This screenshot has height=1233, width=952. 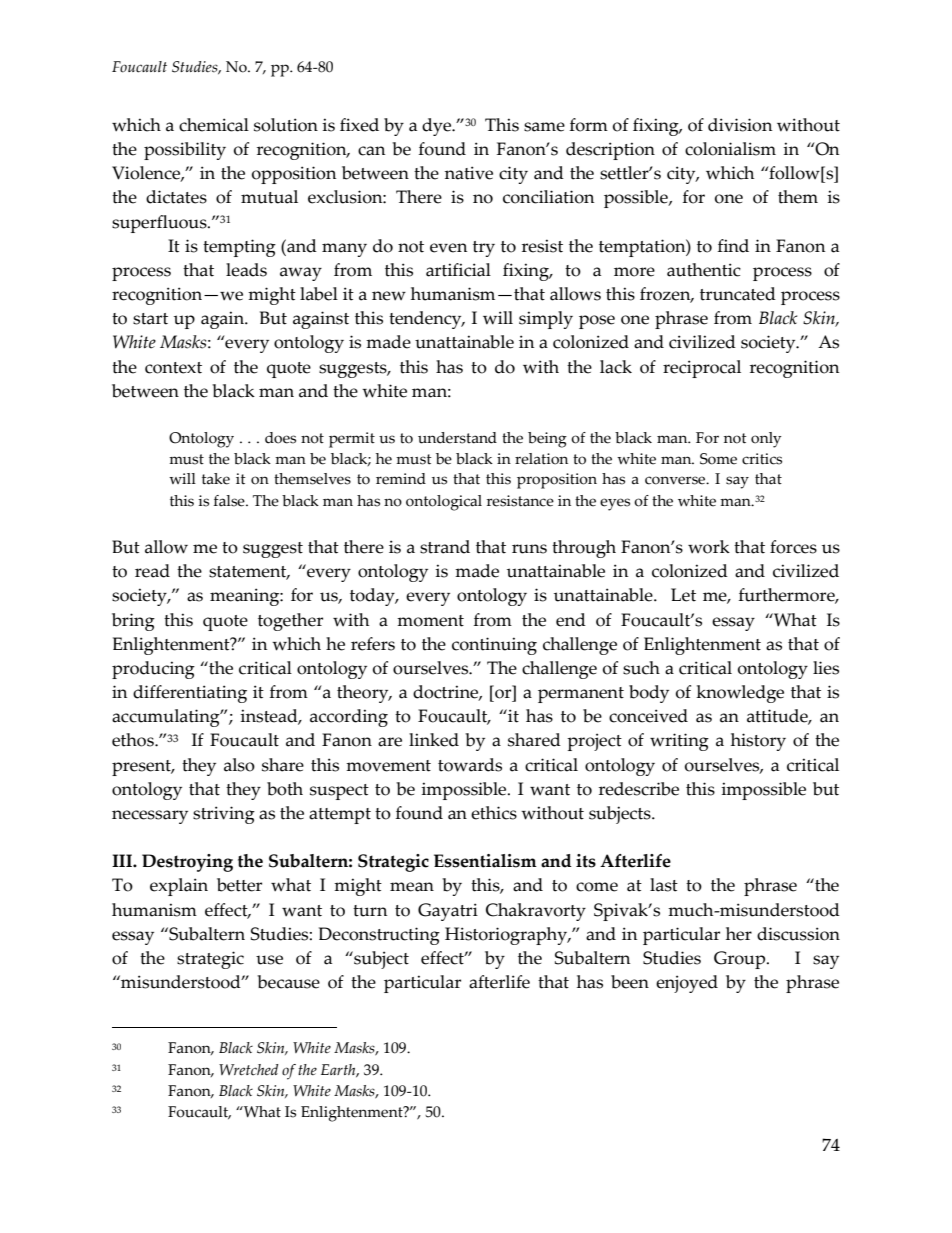 I want to click on history, so click(x=758, y=742).
